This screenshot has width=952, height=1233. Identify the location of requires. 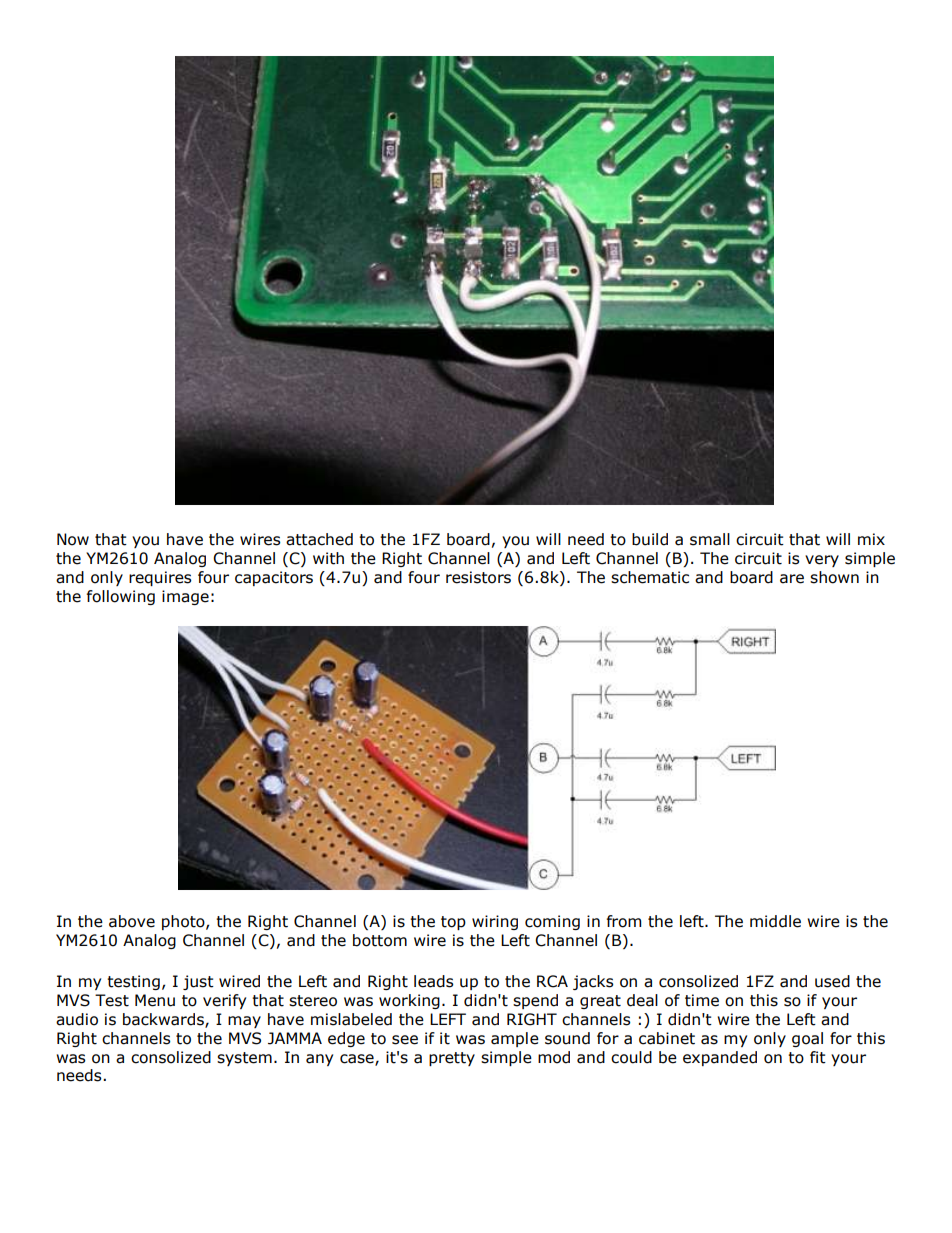
(160, 578).
